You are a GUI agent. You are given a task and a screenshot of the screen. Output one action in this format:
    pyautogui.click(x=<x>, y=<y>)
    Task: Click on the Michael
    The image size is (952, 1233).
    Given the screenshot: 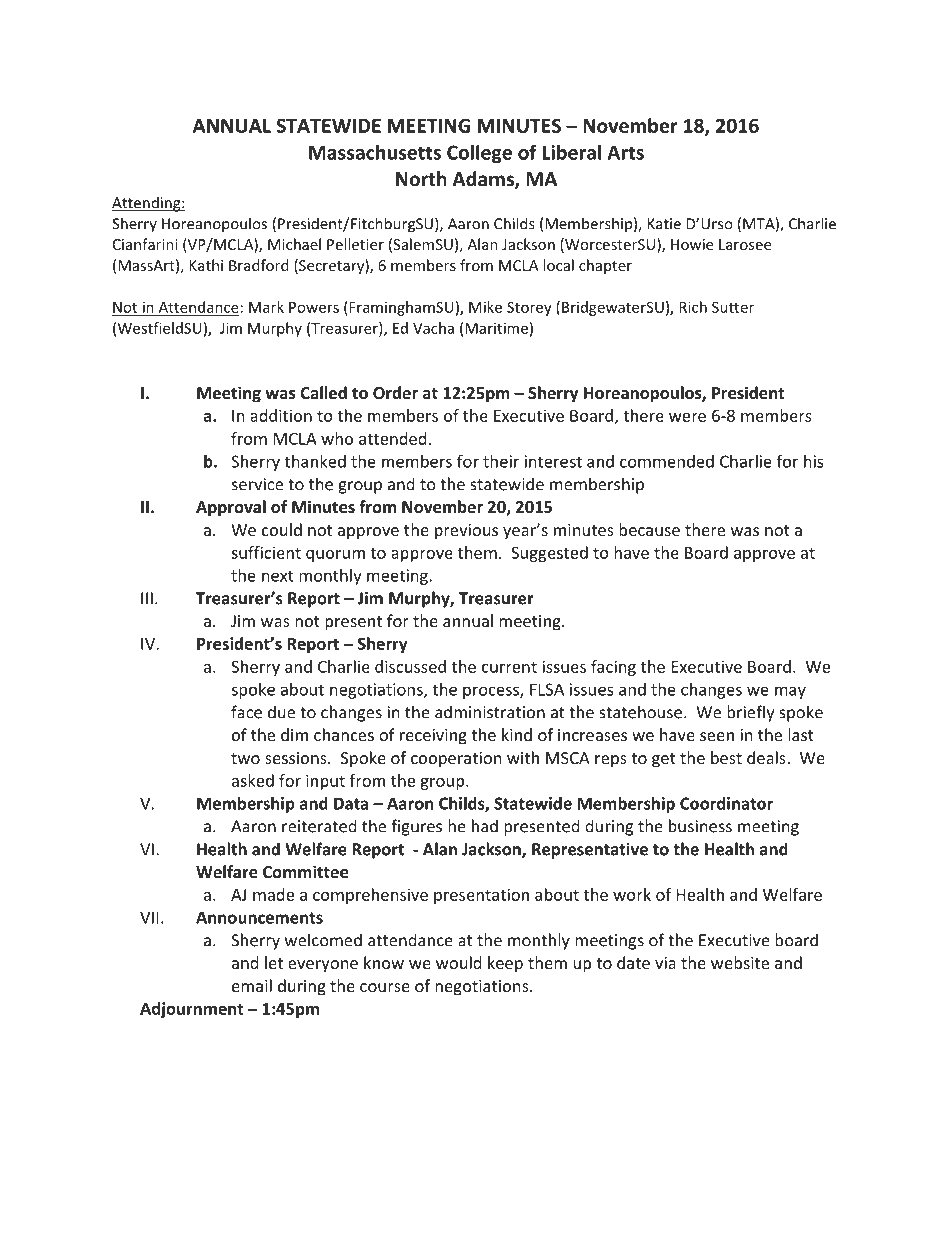 What is the action you would take?
    pyautogui.click(x=294, y=244)
